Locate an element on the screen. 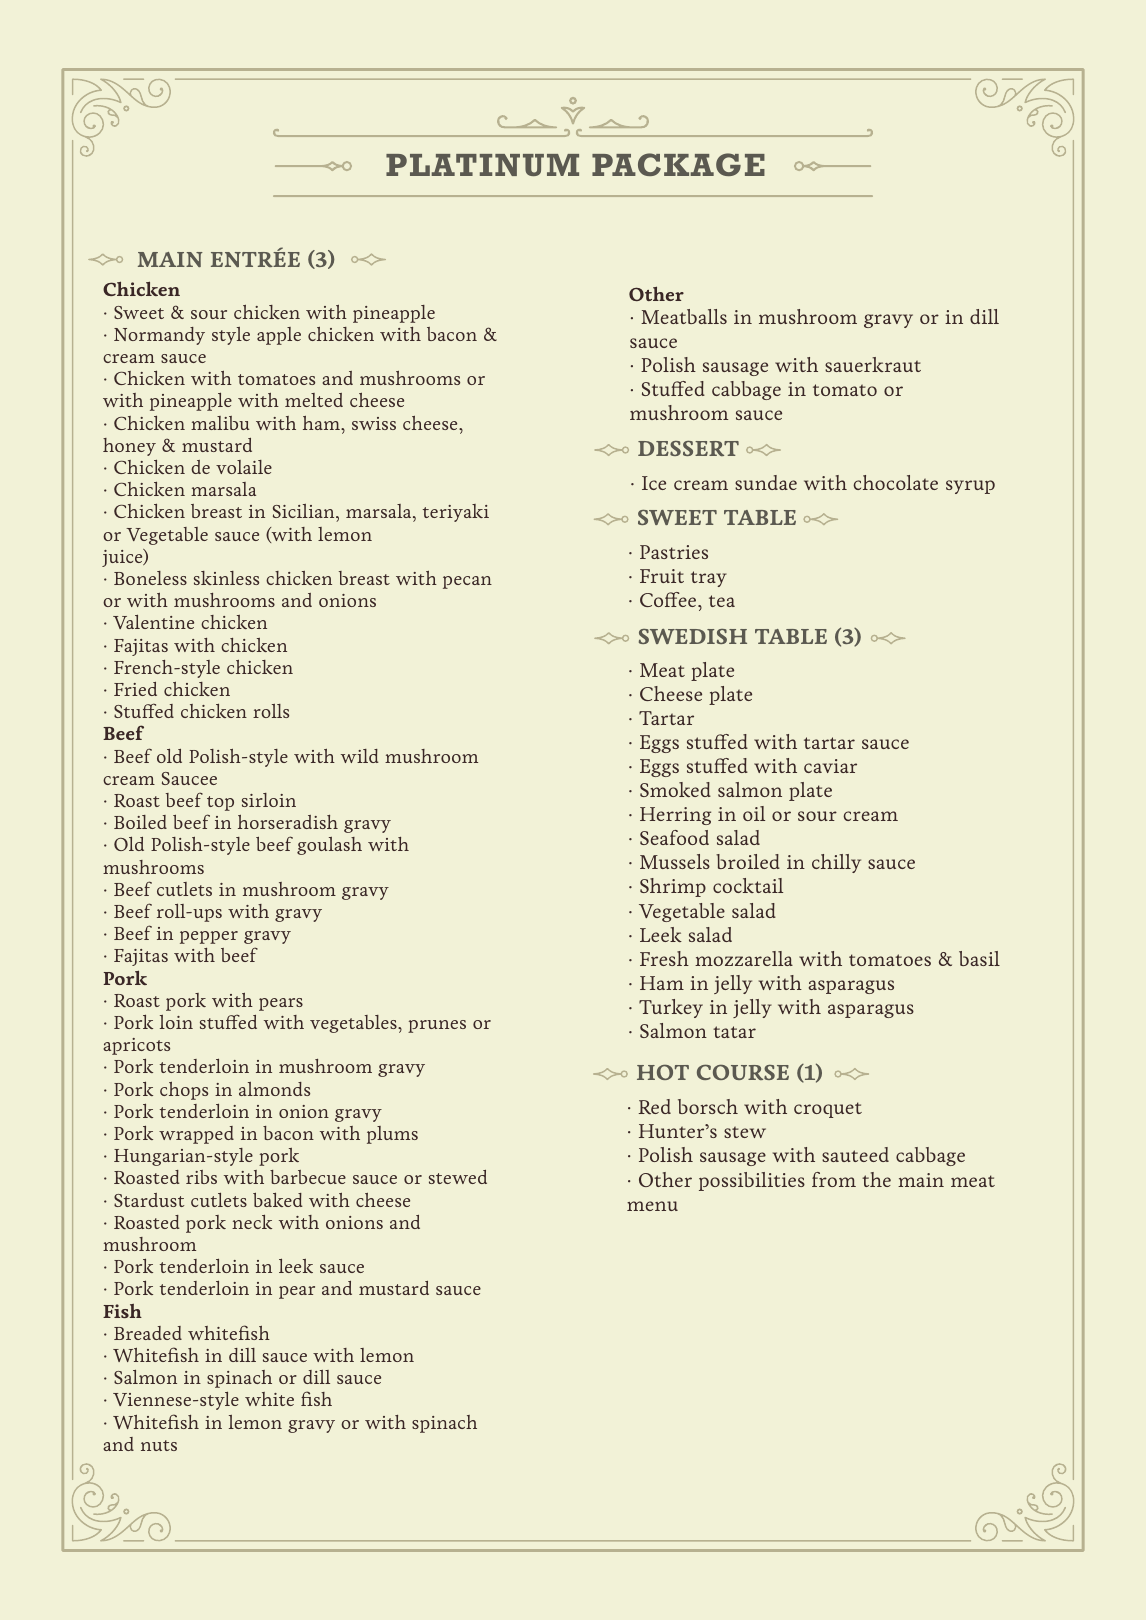 This screenshot has width=1146, height=1620. top is located at coordinates (220, 803).
